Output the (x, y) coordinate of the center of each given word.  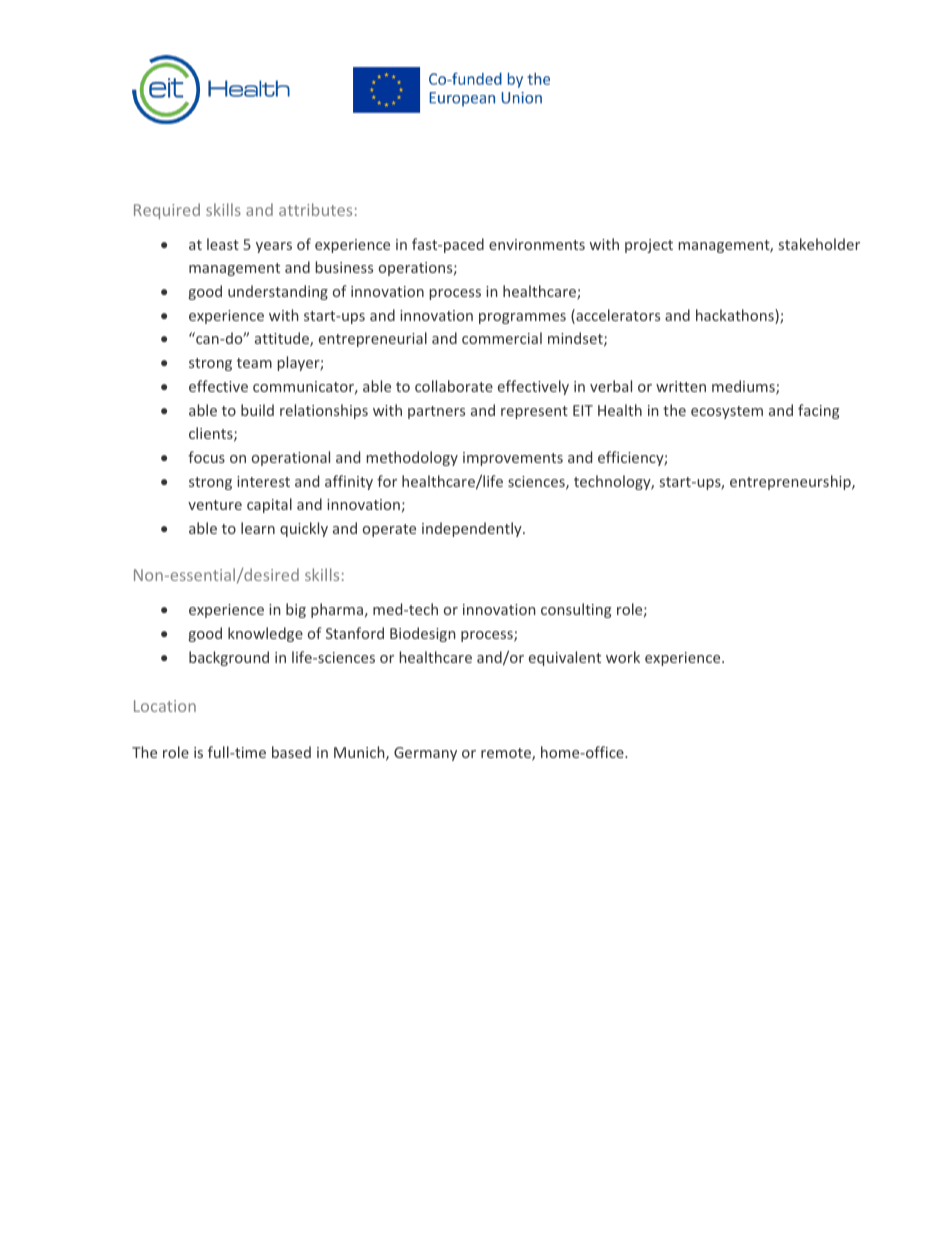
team (254, 363)
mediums (744, 387)
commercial (502, 338)
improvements (513, 459)
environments (537, 244)
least (223, 244)
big (296, 610)
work (623, 657)
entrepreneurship (791, 482)
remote (507, 754)
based (291, 752)
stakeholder (819, 244)
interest (263, 481)
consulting (576, 610)
